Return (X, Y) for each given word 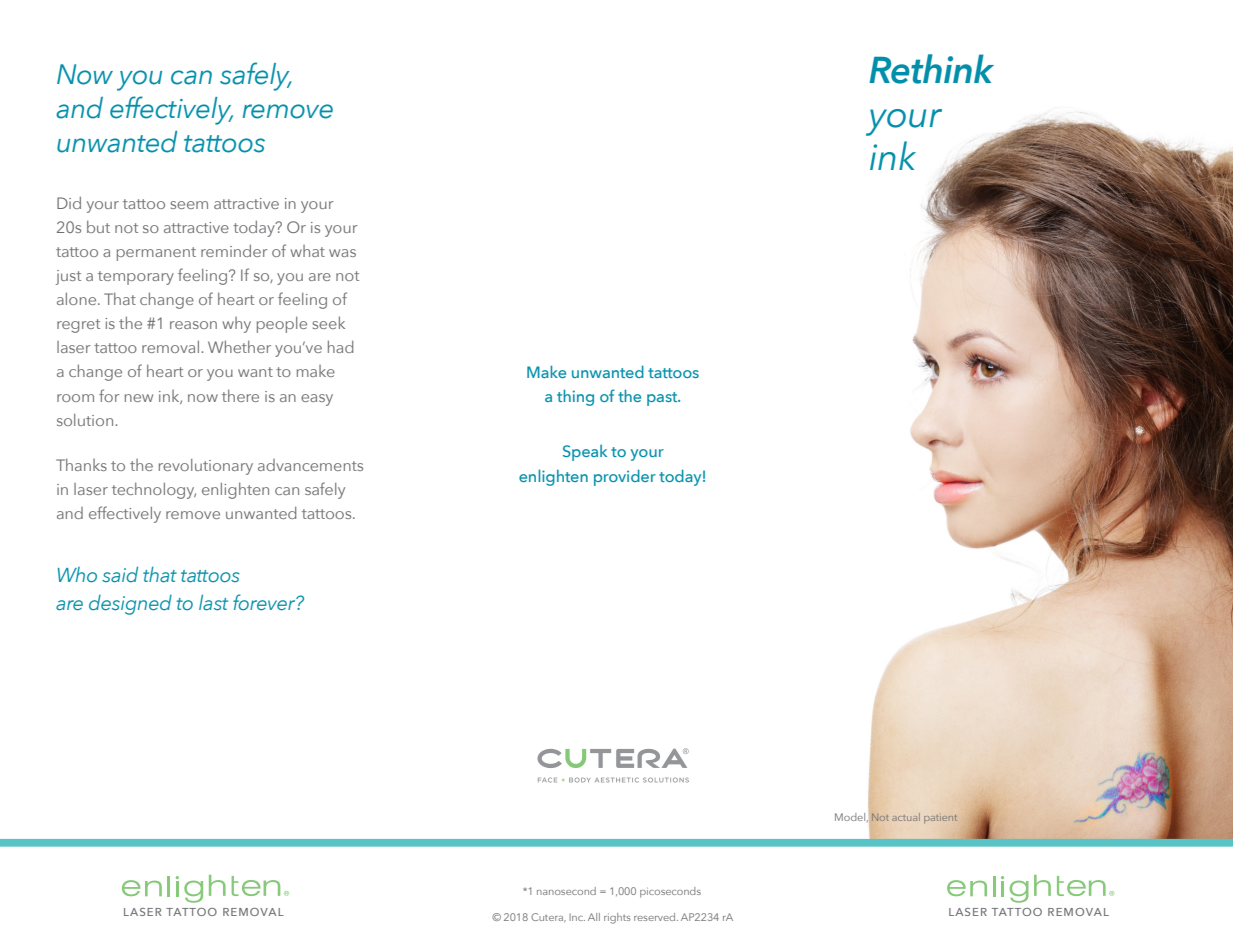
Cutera (548, 917)
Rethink (931, 69)
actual (906, 817)
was (342, 253)
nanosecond (566, 891)
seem (189, 205)
